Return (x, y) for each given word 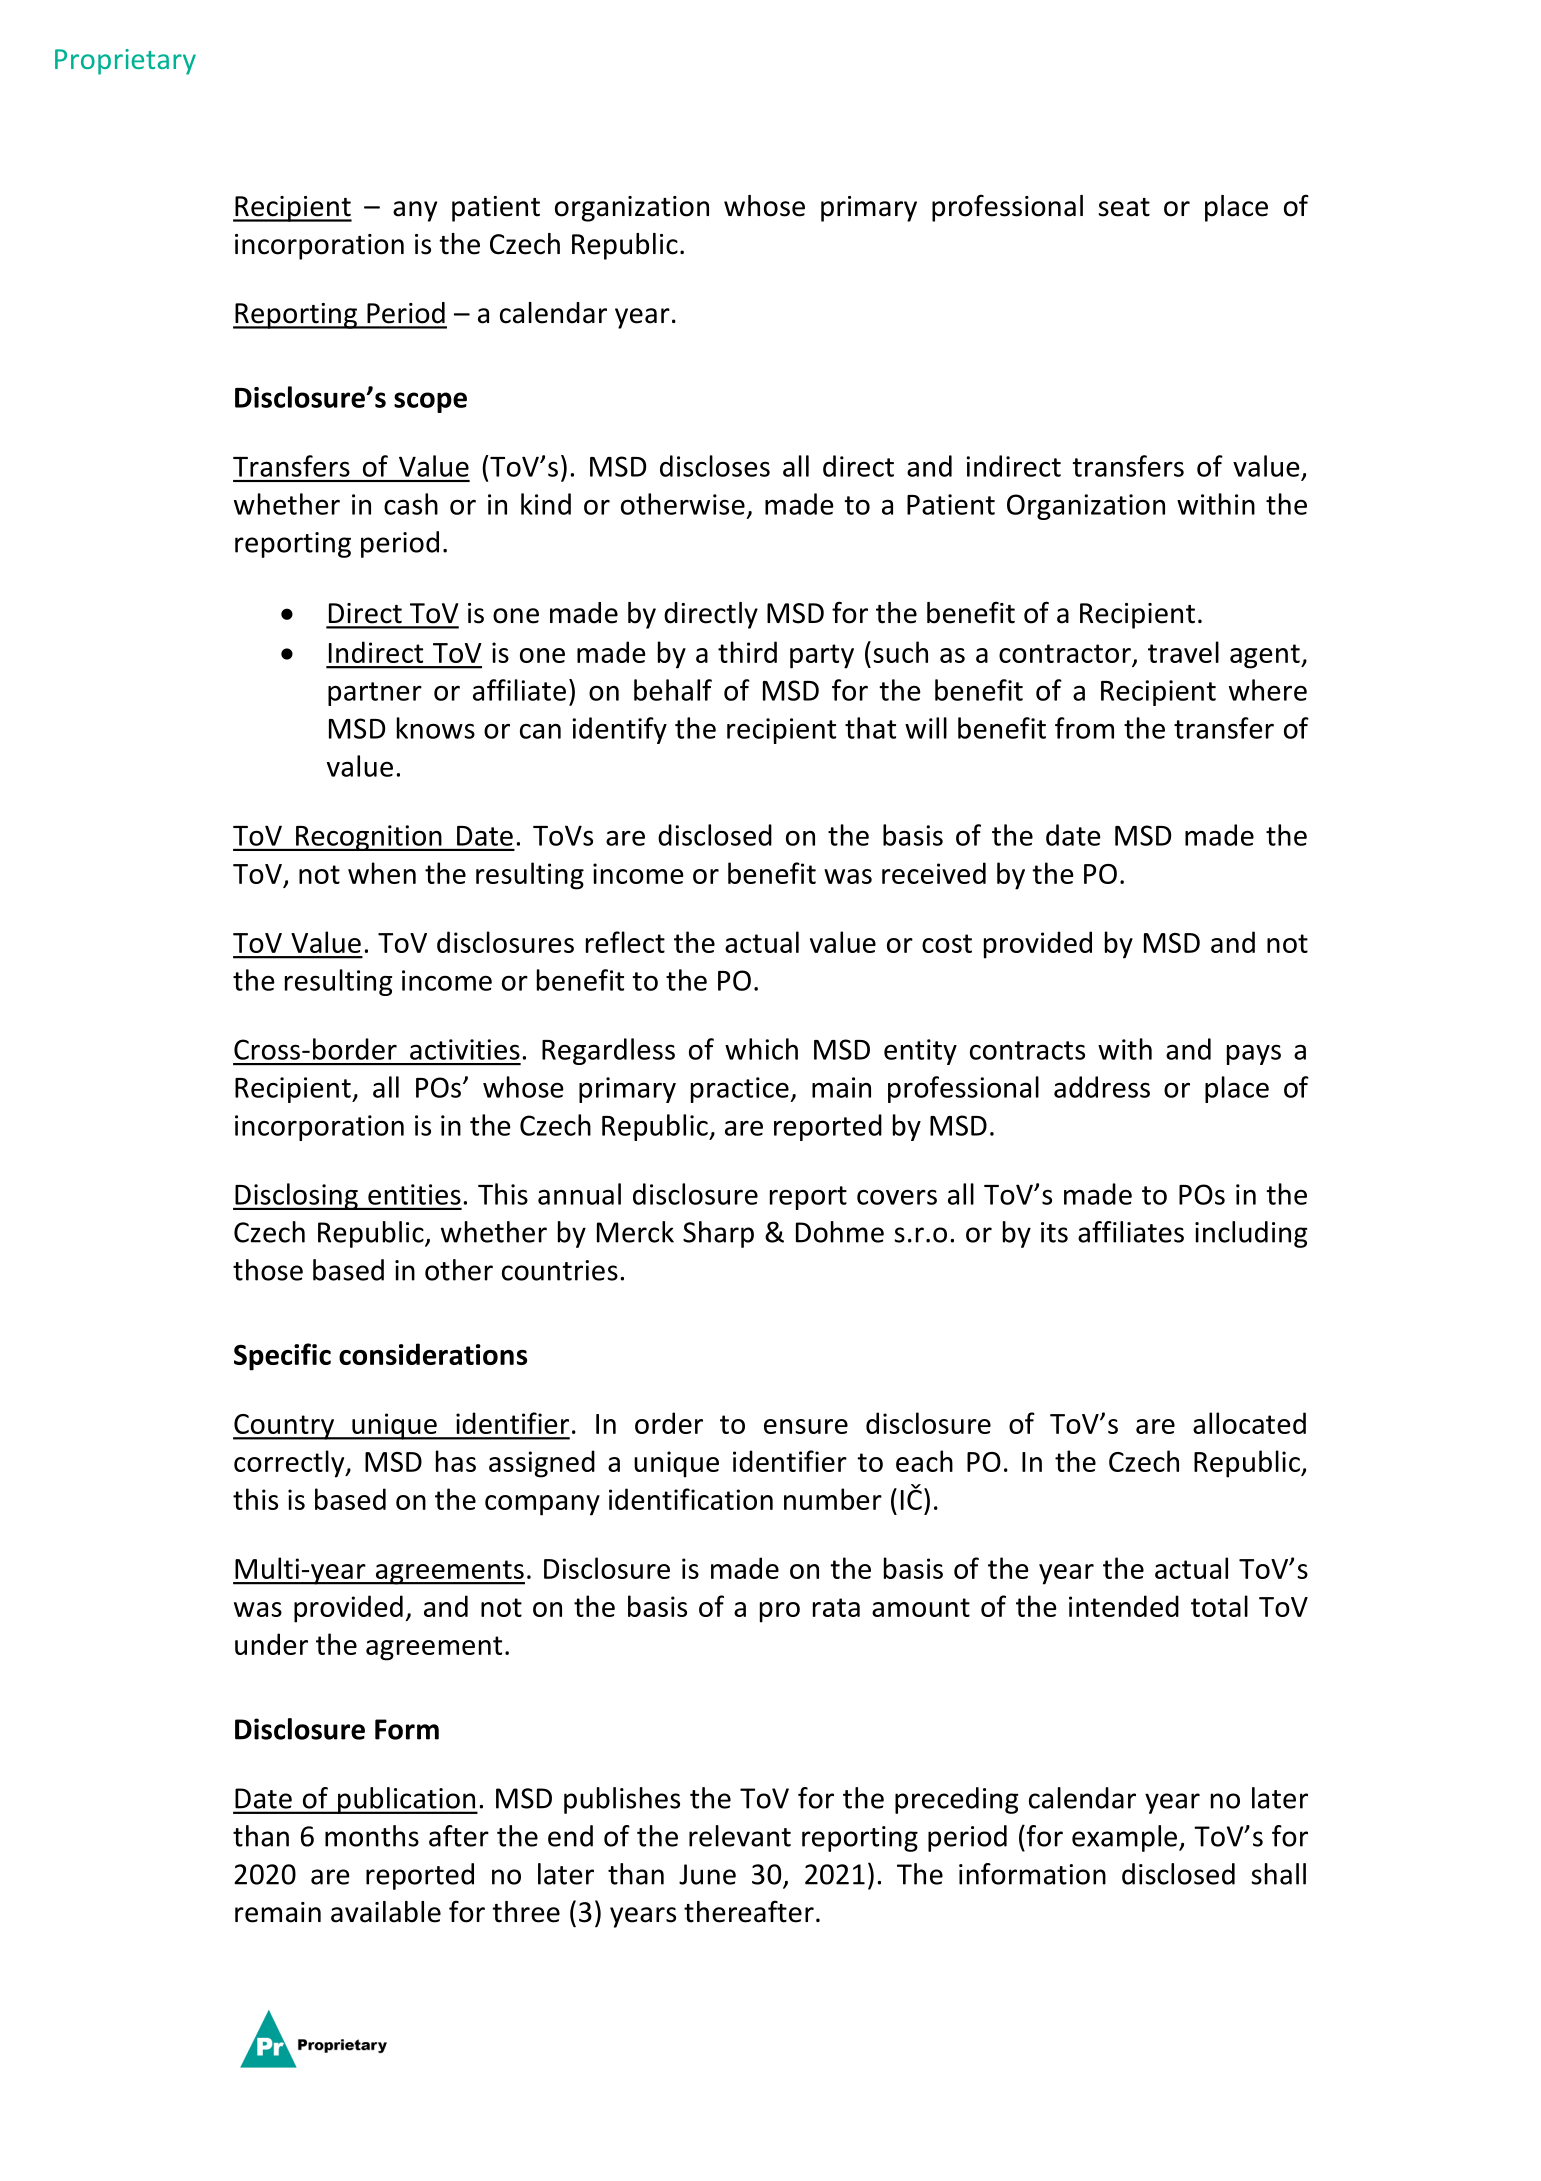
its (1054, 1232)
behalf (673, 690)
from (1084, 728)
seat (1124, 207)
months (372, 1836)
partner (375, 694)
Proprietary (125, 62)
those (268, 1270)
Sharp (718, 1234)
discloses (715, 466)
